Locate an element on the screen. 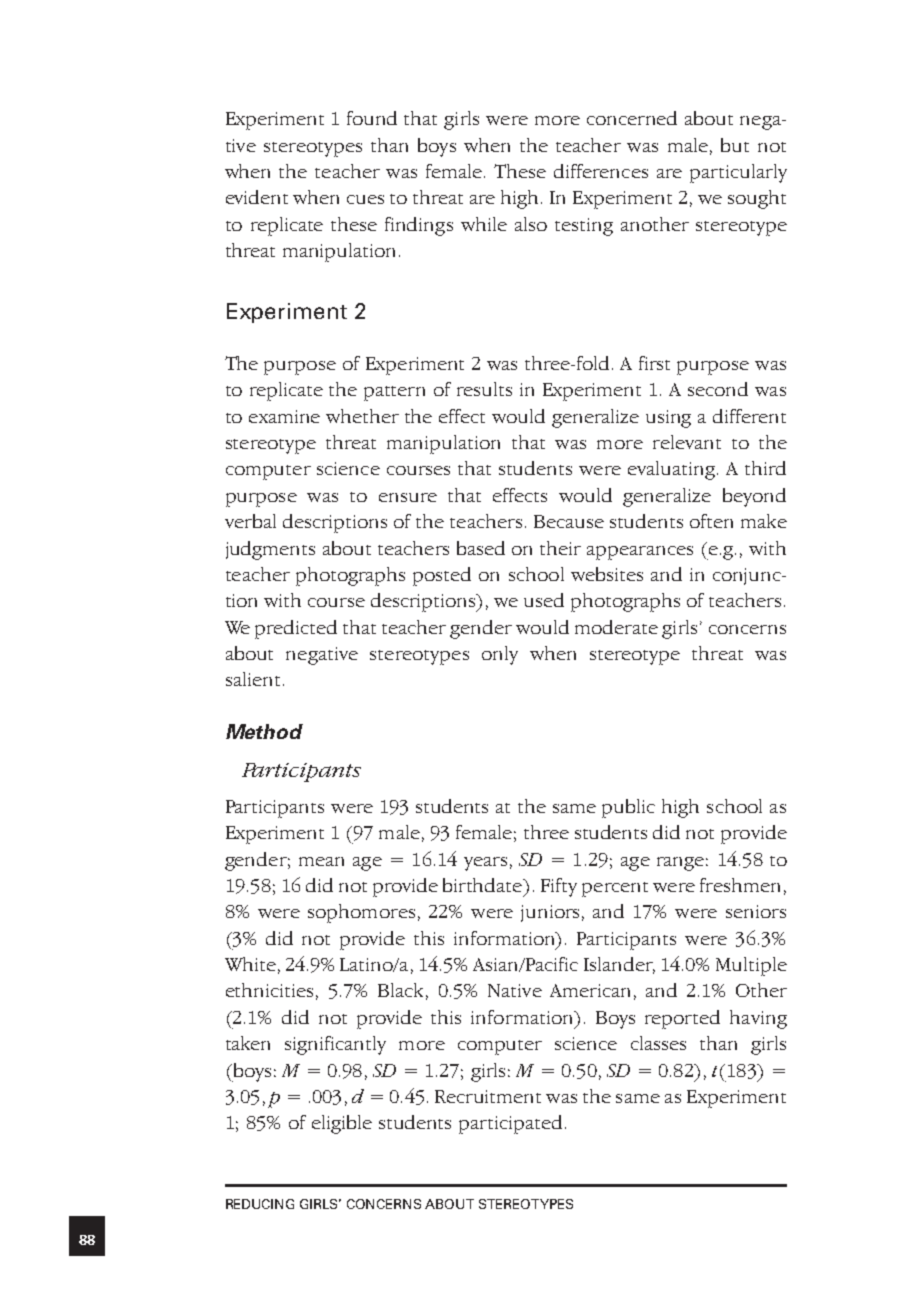  second is located at coordinates (718, 389).
